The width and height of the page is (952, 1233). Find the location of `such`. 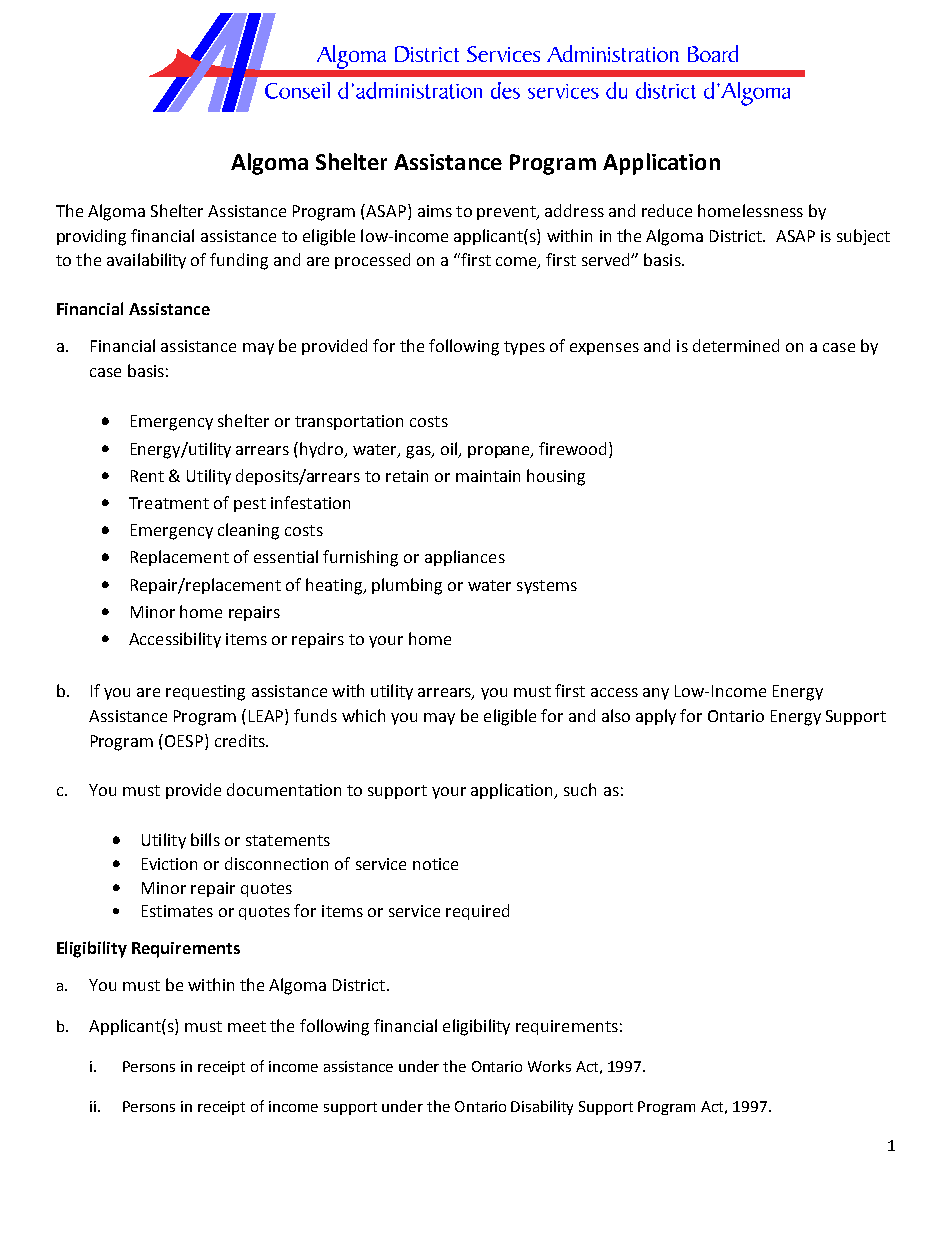

such is located at coordinates (580, 789).
